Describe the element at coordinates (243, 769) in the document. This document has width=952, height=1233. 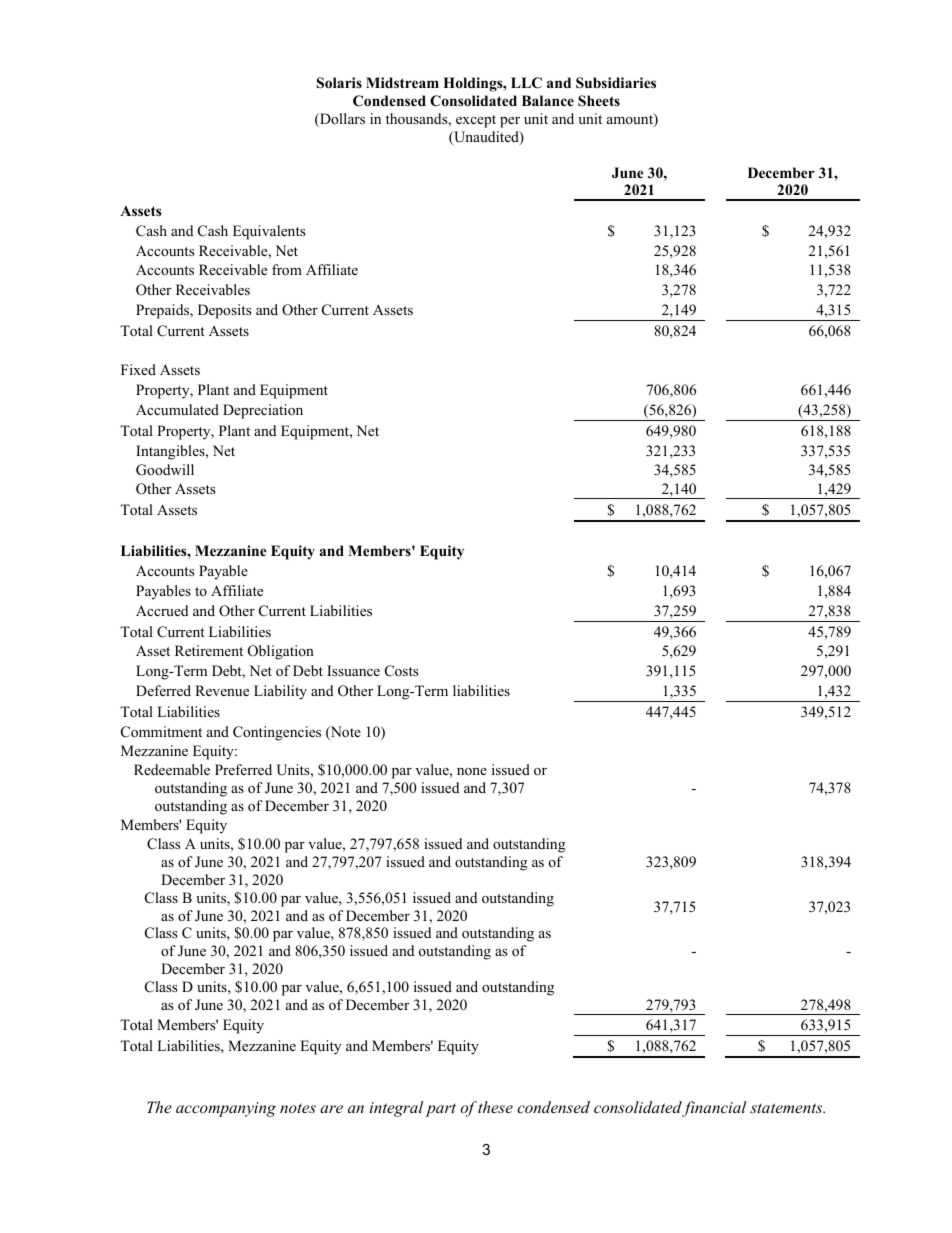
I see `Preferred` at that location.
